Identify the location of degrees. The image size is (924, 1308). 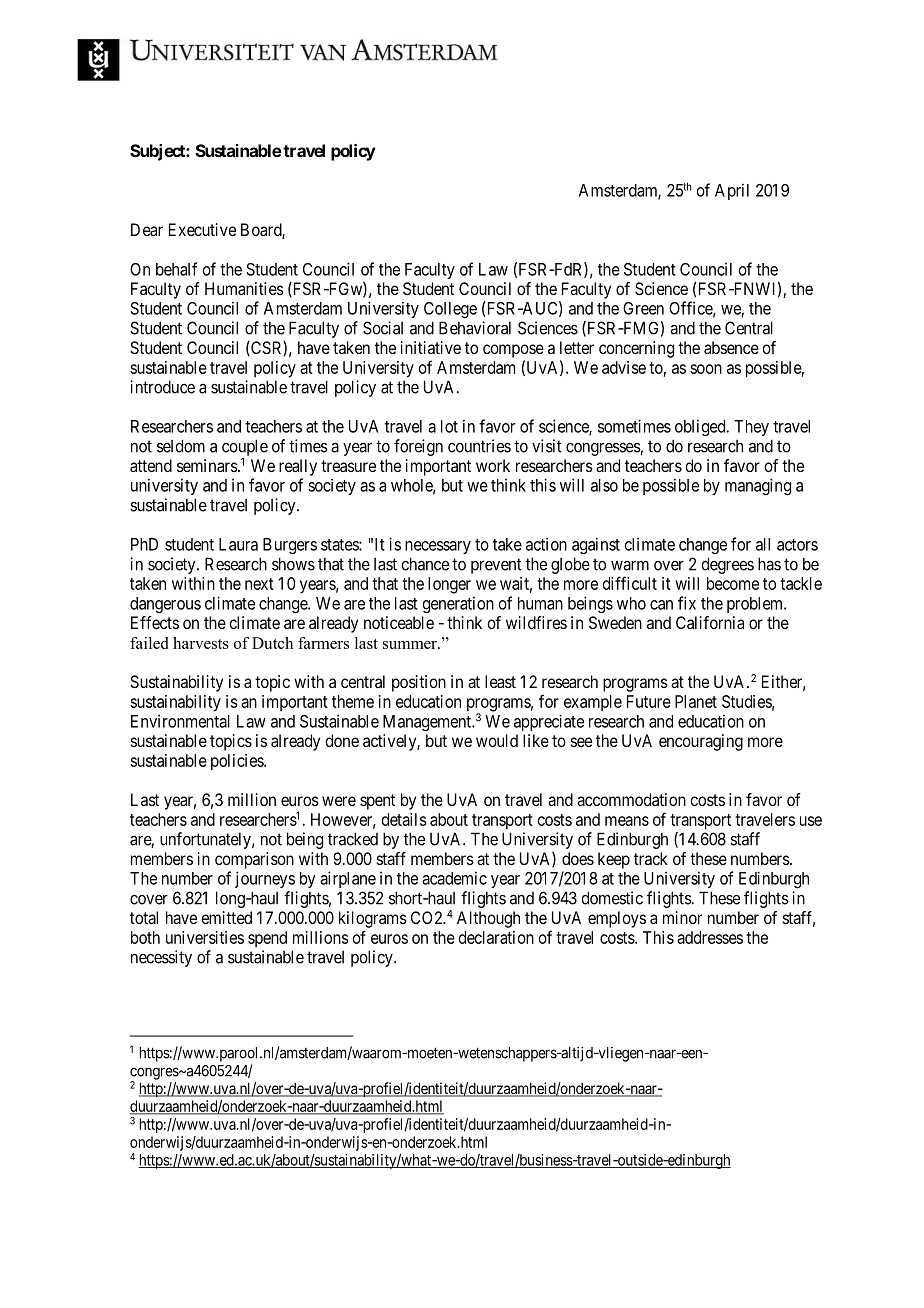
(727, 565).
